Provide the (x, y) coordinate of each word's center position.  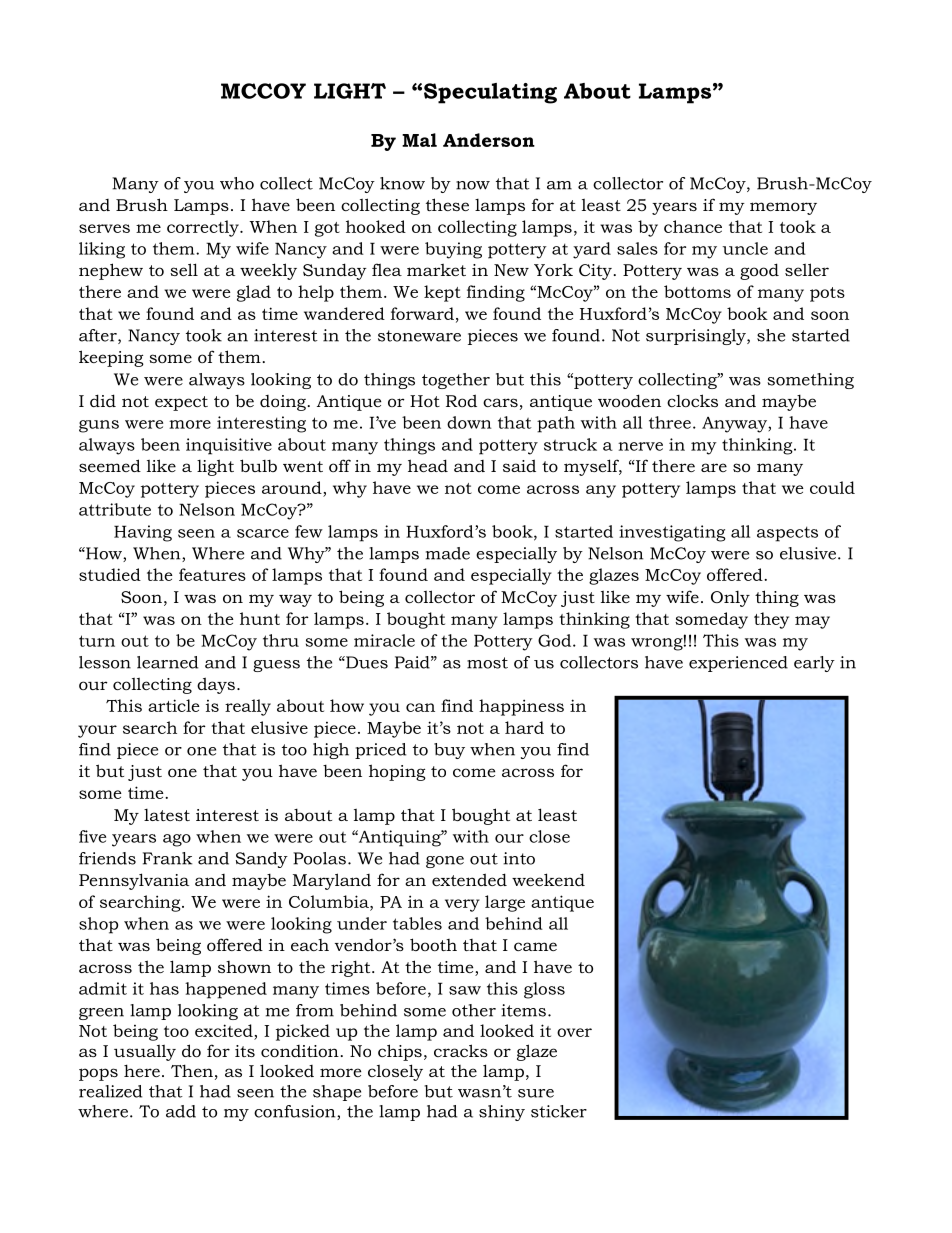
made (448, 553)
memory (783, 208)
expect (181, 403)
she (771, 335)
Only (730, 599)
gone (445, 862)
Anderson (489, 140)
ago (177, 840)
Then (192, 1070)
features (212, 574)
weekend (548, 879)
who (237, 183)
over (574, 1032)
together (456, 381)
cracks (461, 1050)
